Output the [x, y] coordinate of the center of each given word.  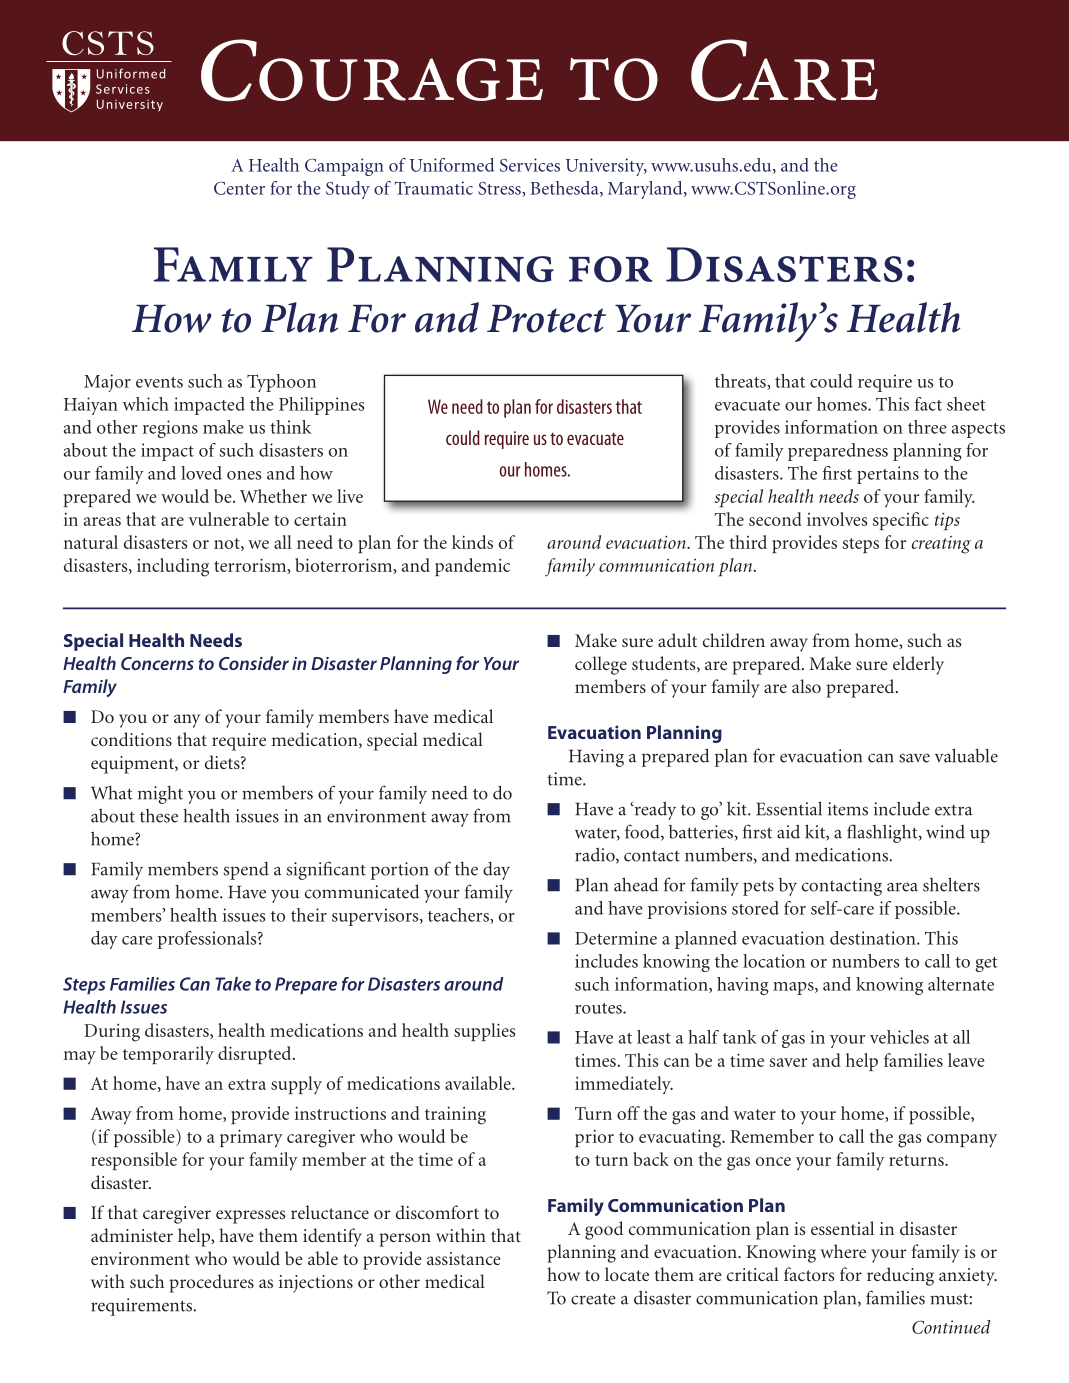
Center [239, 188]
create [593, 1299]
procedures [211, 1283]
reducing [900, 1276]
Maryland [646, 190]
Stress [500, 189]
